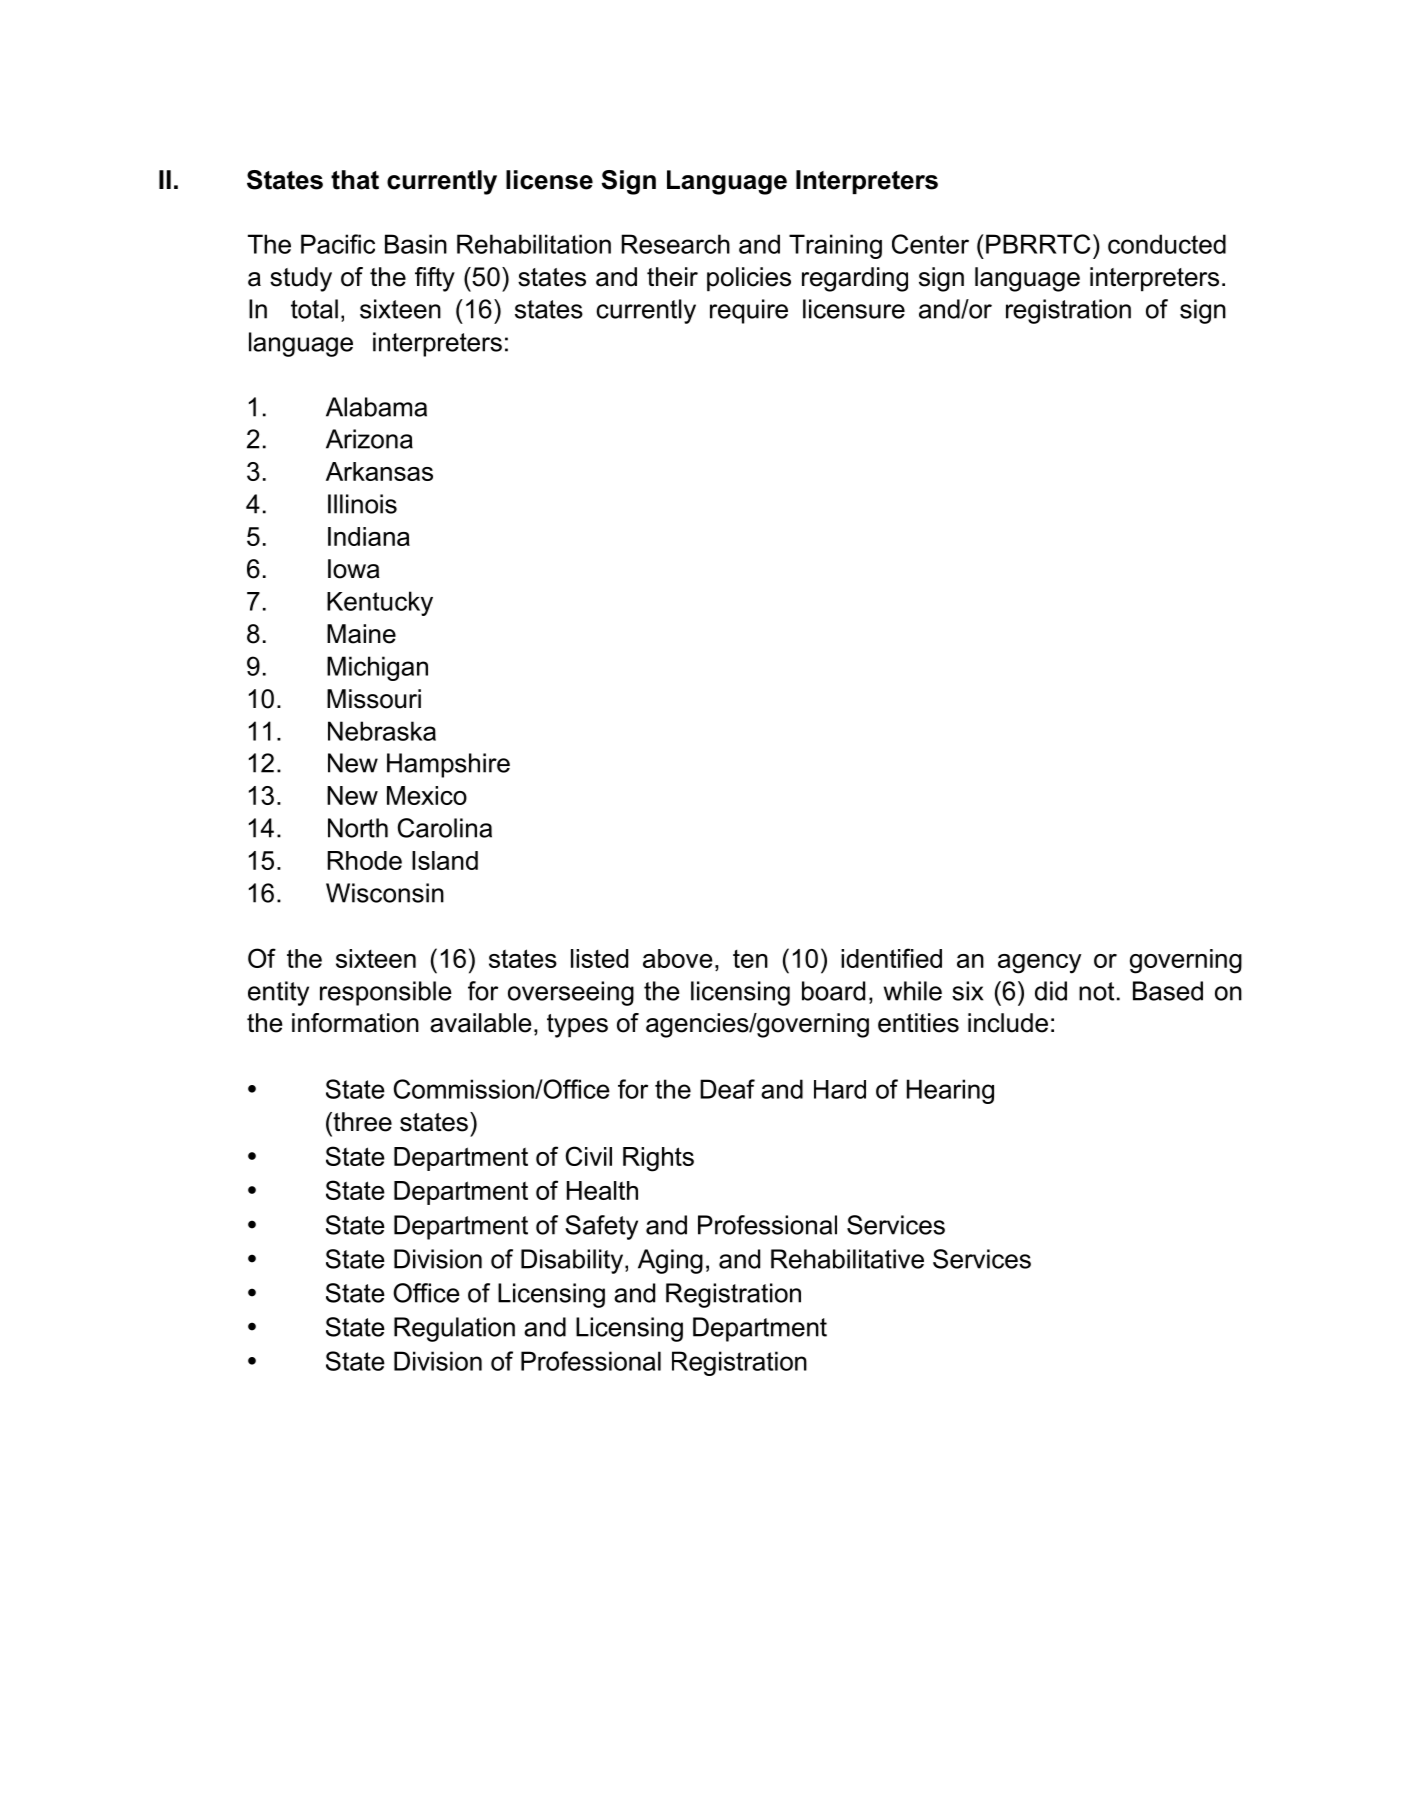 Image resolution: width=1406 pixels, height=1819 pixels. What do you see at coordinates (1167, 244) in the screenshot?
I see `conducted` at bounding box center [1167, 244].
